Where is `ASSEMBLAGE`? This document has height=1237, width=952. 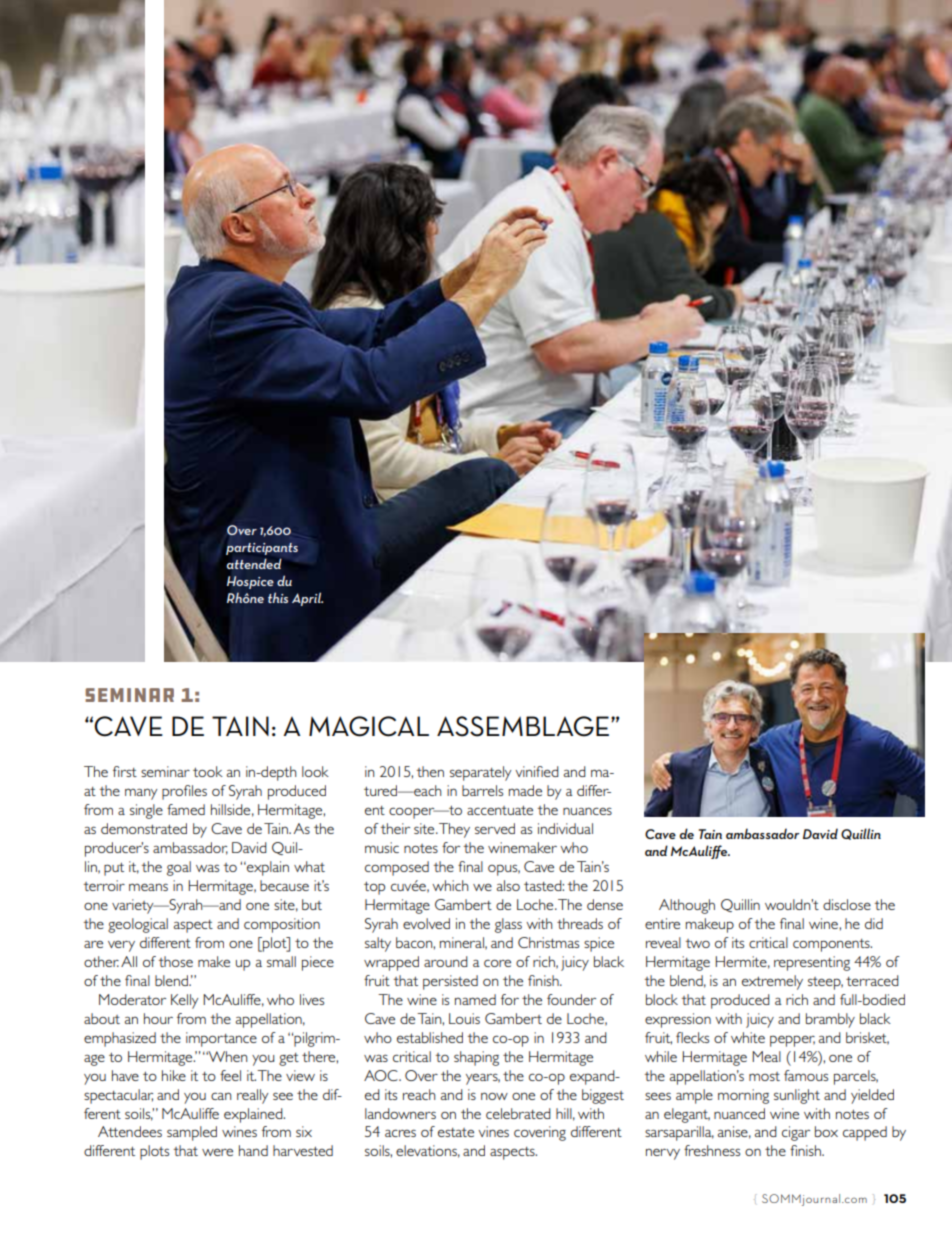
ASSEMBLAGE is located at coordinates (524, 726).
